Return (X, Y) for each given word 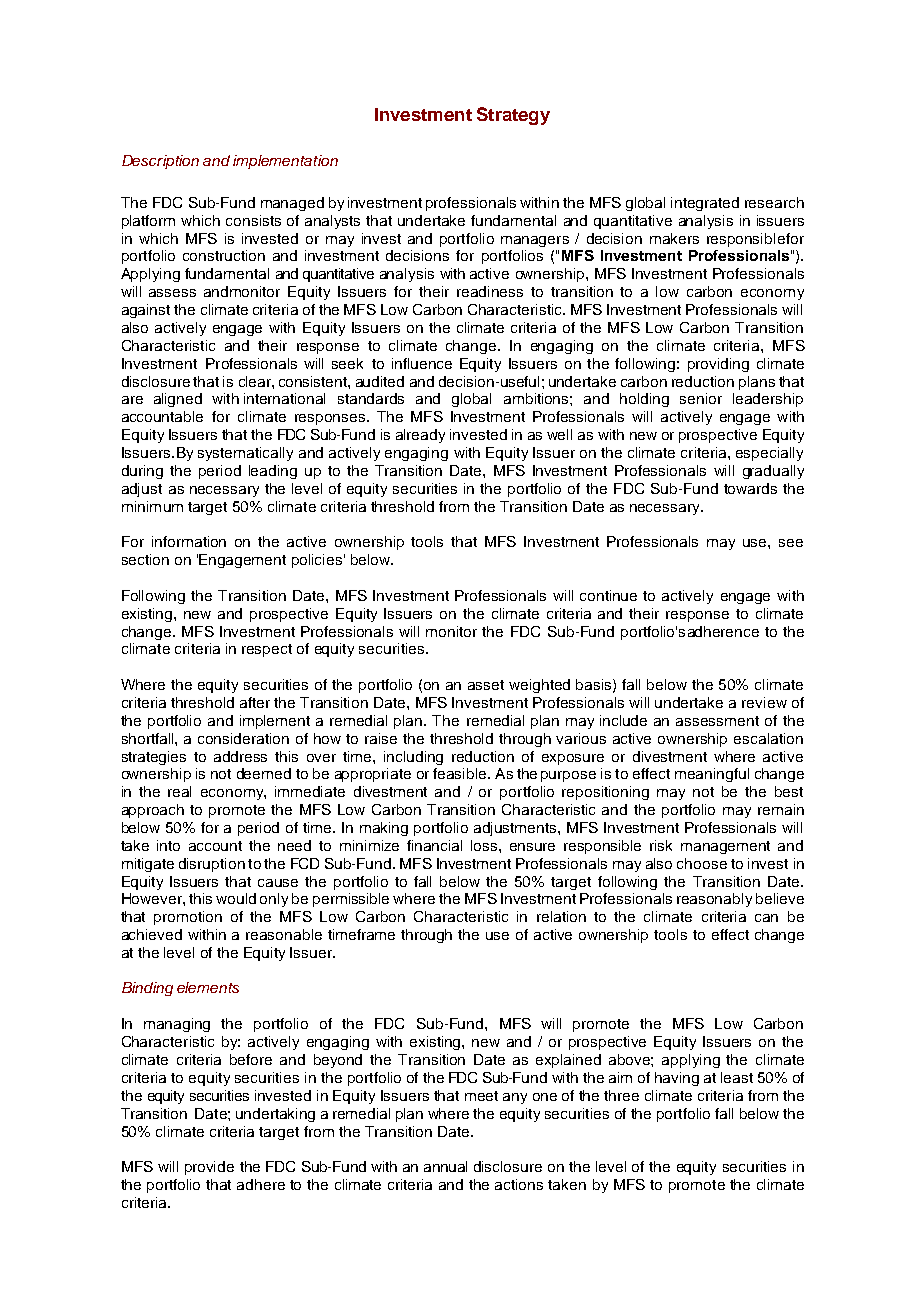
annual (445, 1166)
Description (160, 162)
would (236, 898)
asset (486, 685)
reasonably (714, 900)
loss (485, 845)
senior (701, 398)
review (764, 702)
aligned (178, 400)
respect (267, 650)
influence (422, 363)
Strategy (513, 116)
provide (209, 1168)
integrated (705, 204)
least (737, 1077)
